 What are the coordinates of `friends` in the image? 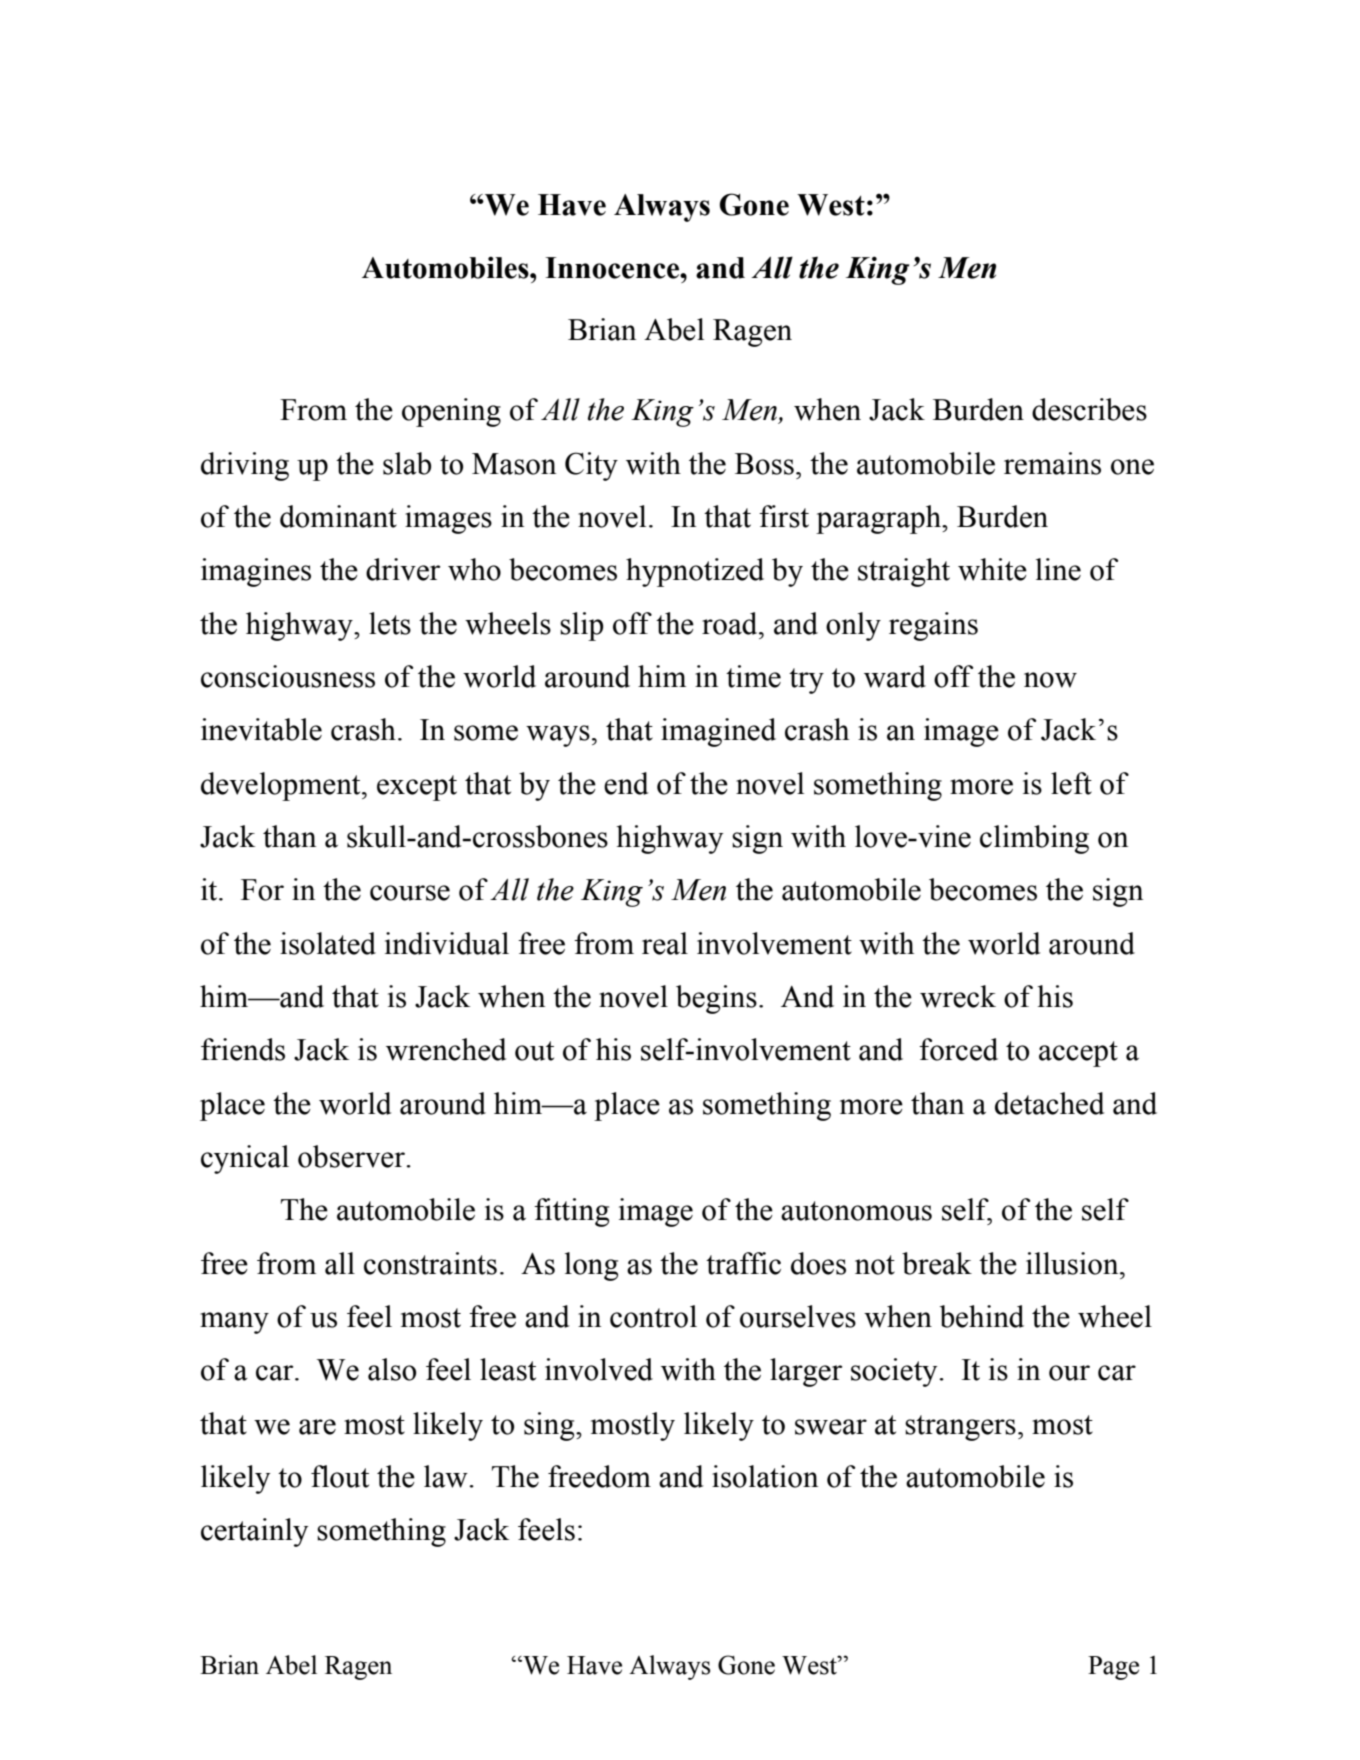 It's located at (243, 1049).
